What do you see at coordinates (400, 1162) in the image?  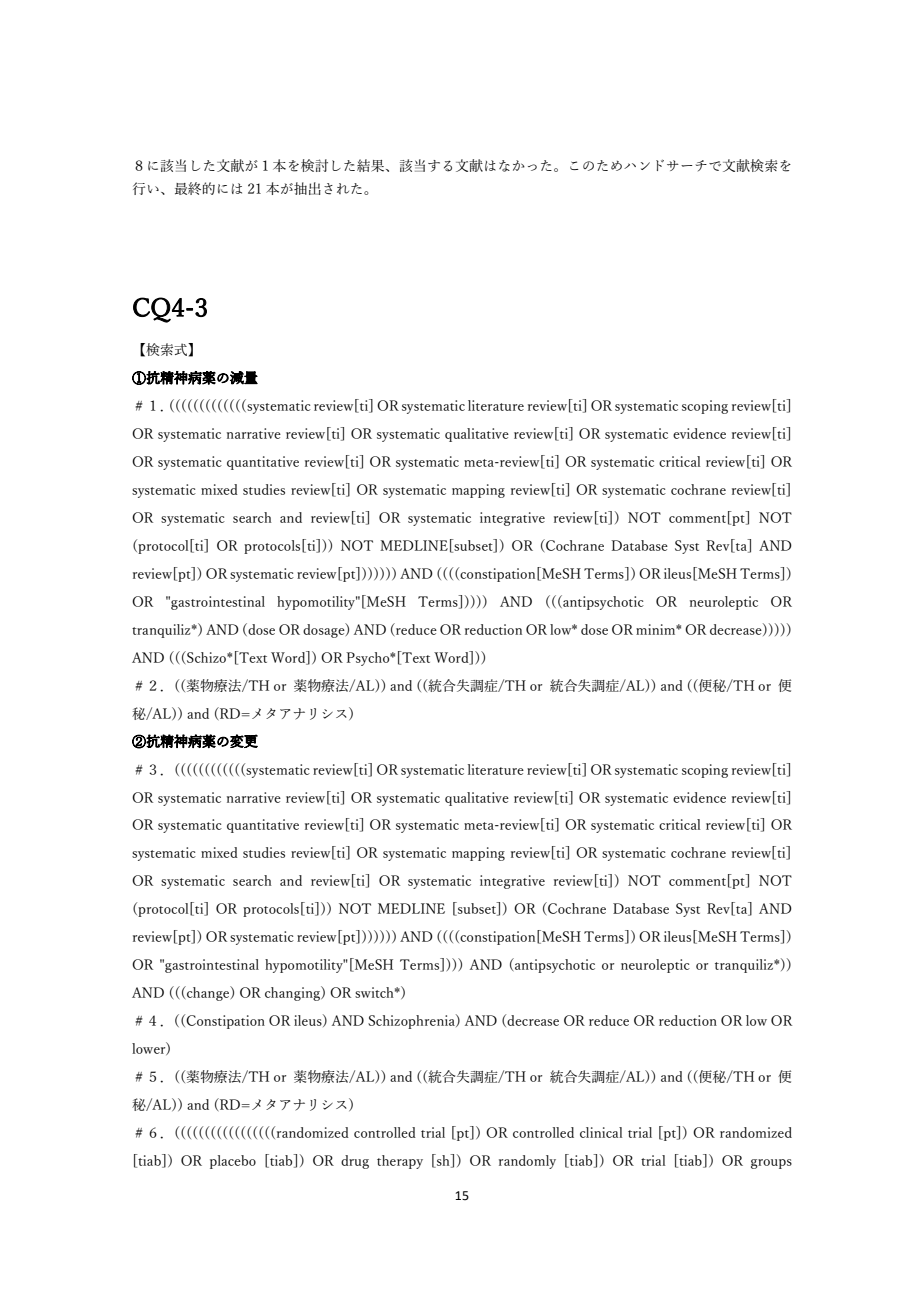 I see `therapy` at bounding box center [400, 1162].
